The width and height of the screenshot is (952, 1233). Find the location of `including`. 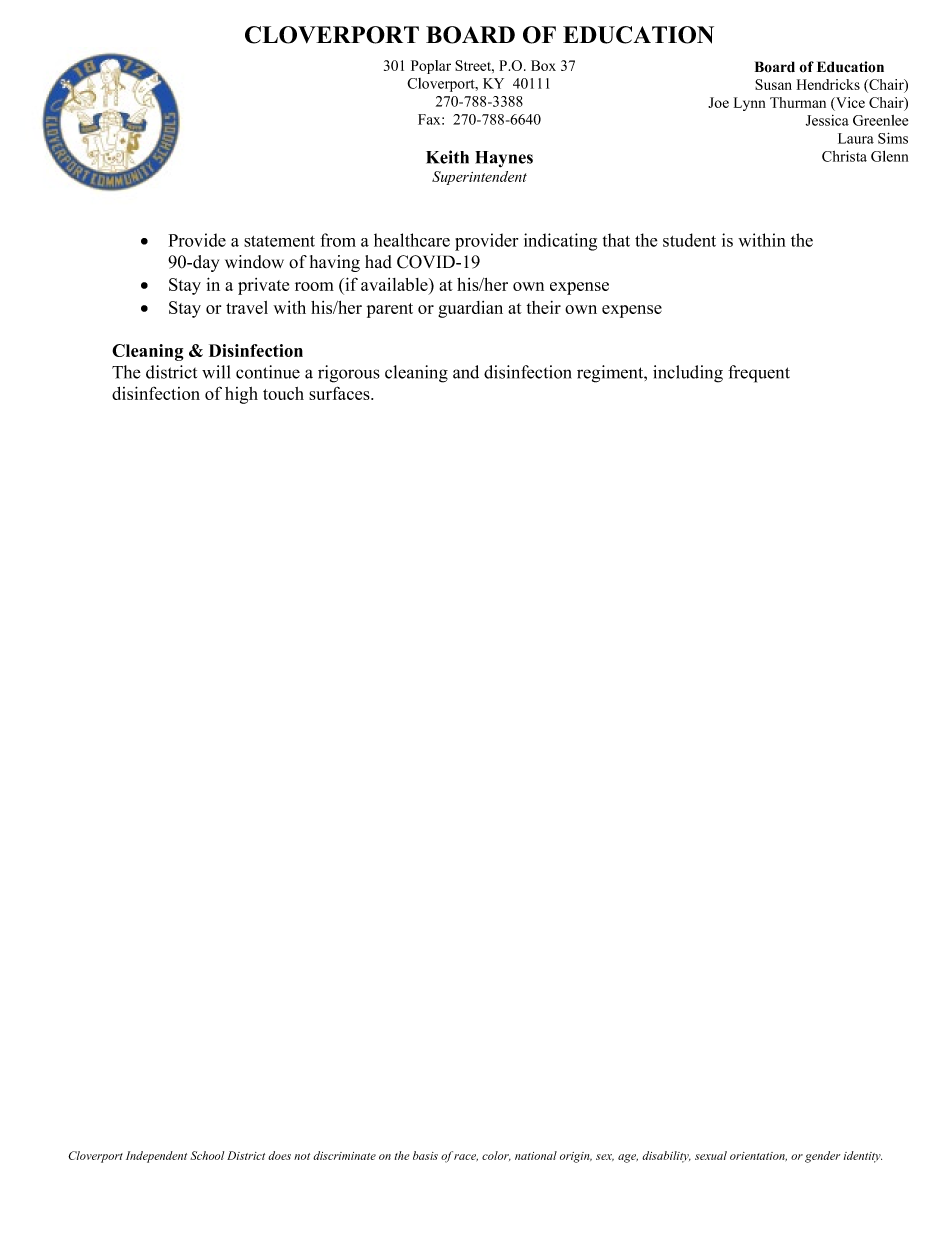

including is located at coordinates (688, 374).
